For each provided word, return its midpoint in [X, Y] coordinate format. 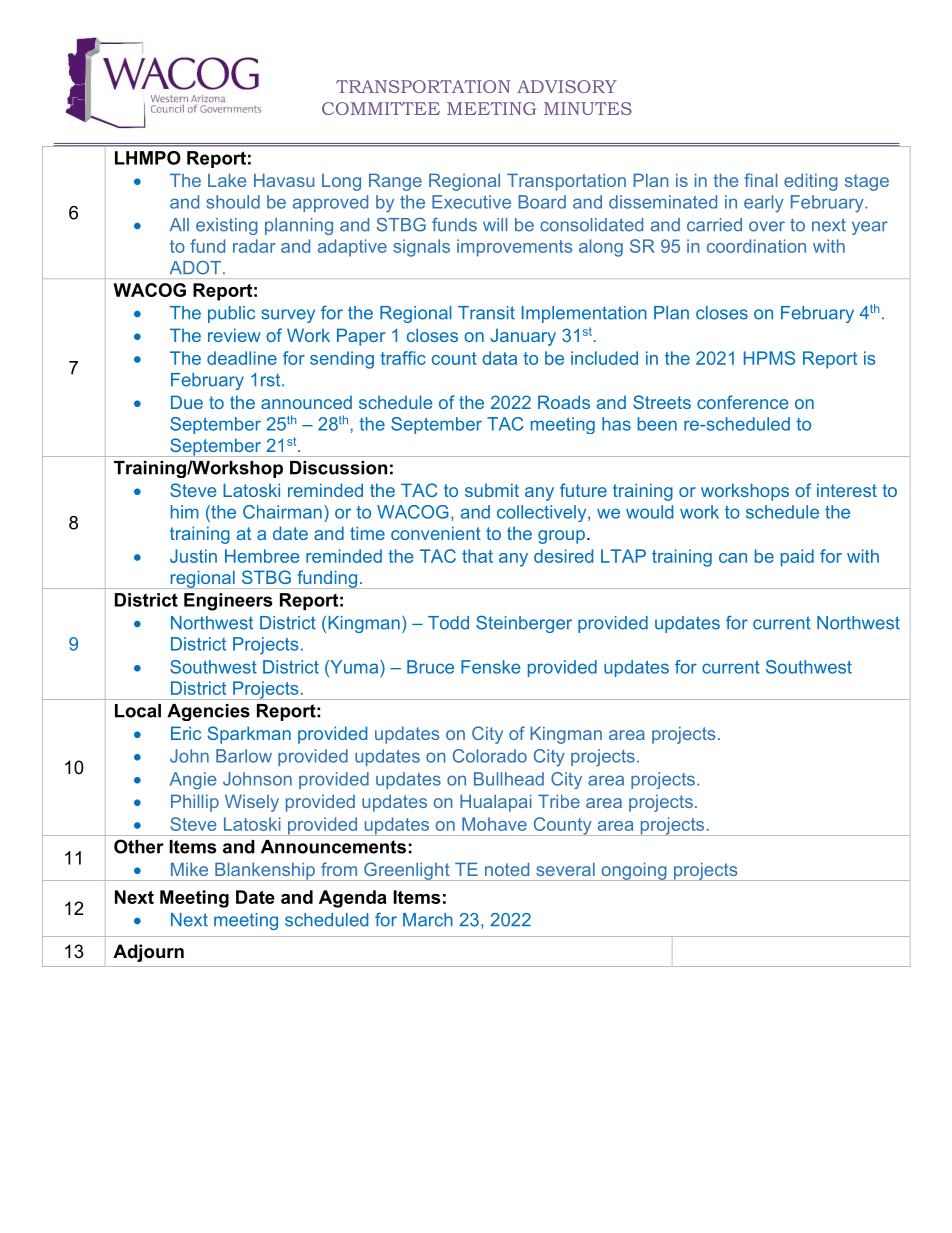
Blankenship [265, 871]
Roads [564, 402]
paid [797, 558]
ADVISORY [567, 86]
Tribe [559, 801]
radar [254, 246]
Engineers [228, 602]
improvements [514, 248]
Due [187, 402]
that [477, 556]
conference [743, 402]
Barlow [244, 756]
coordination [756, 246]
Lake [227, 180]
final [760, 180]
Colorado [490, 756]
